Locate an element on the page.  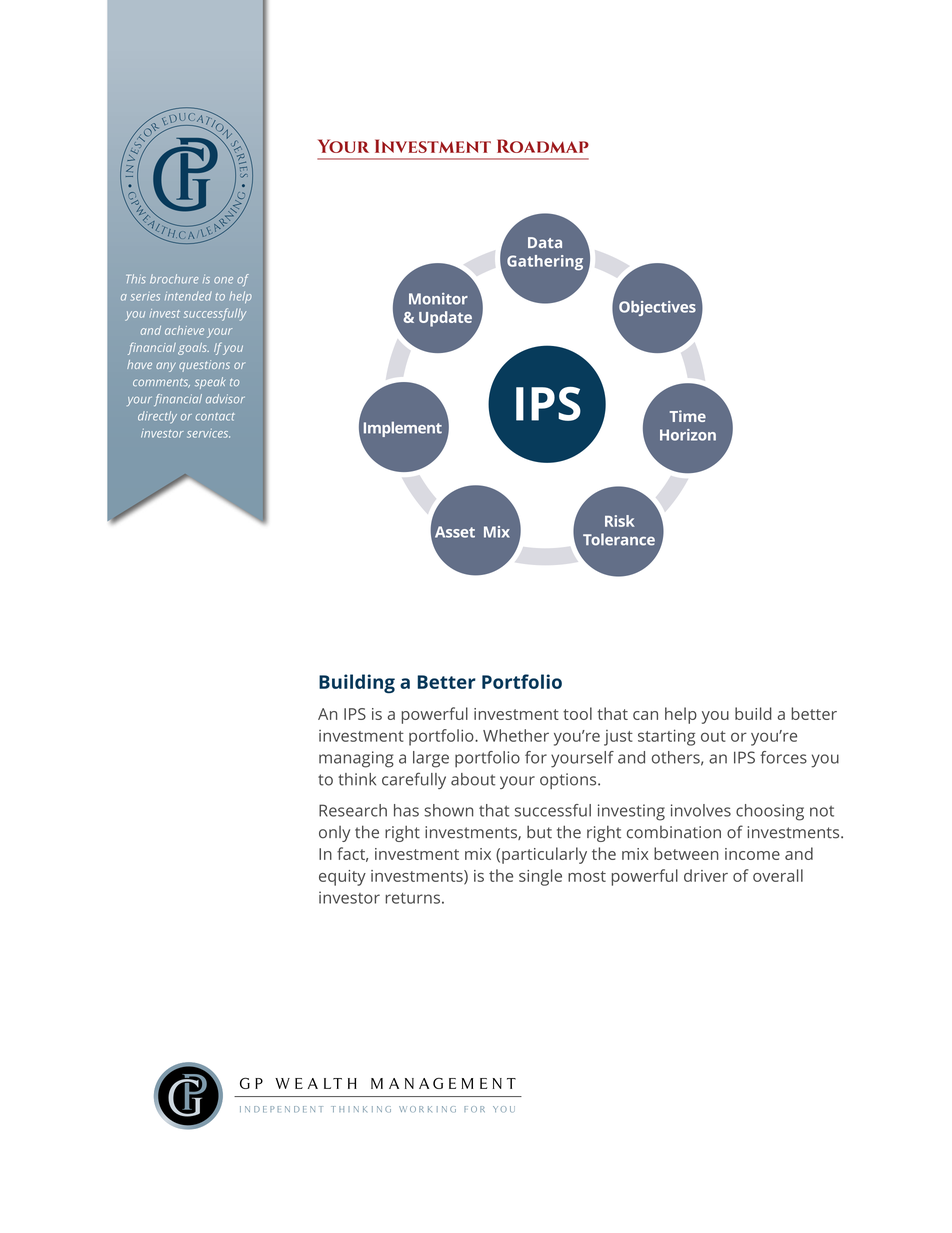
Risk is located at coordinates (620, 521).
